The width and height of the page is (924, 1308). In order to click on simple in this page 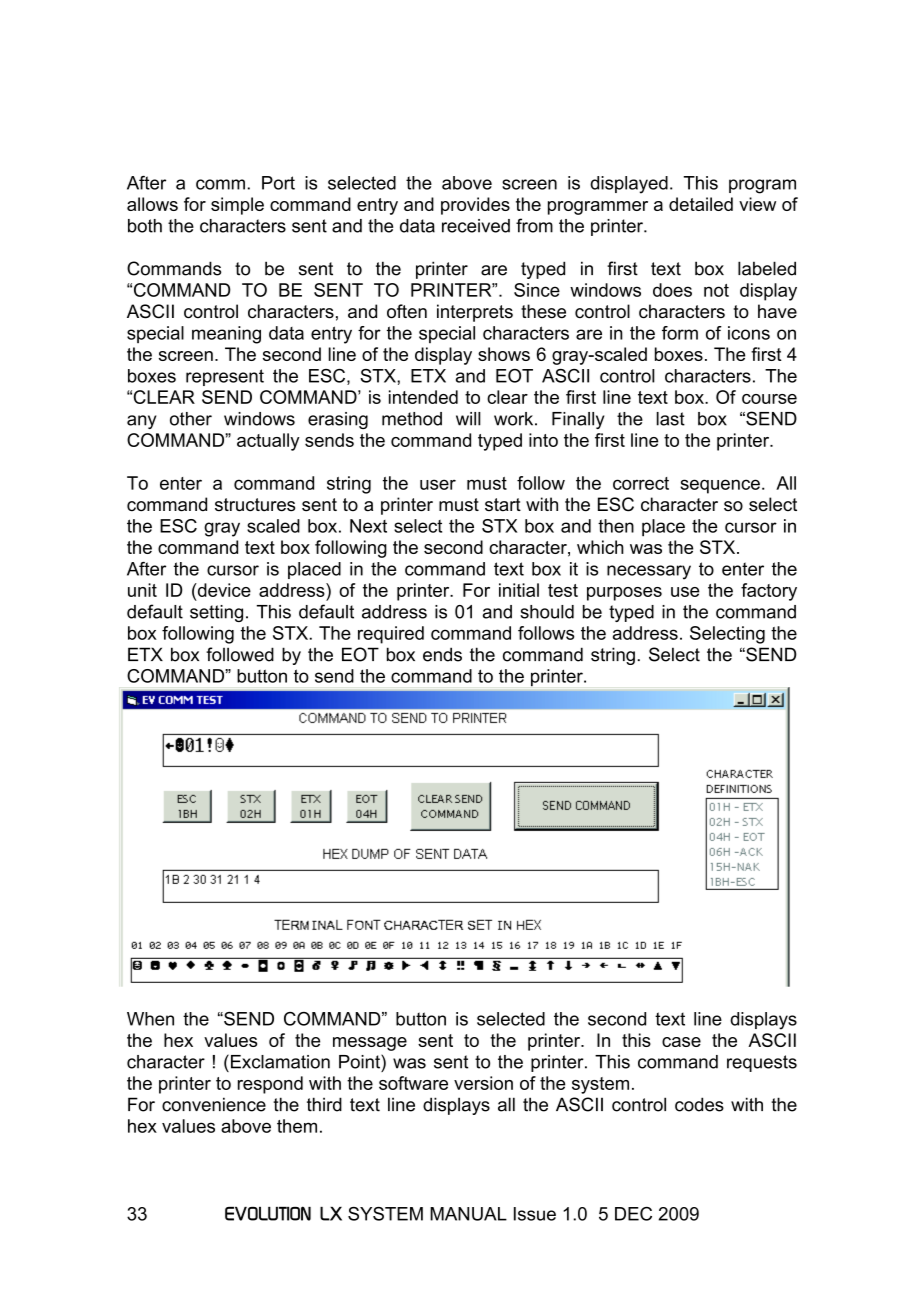, I will do `click(237, 206)`.
